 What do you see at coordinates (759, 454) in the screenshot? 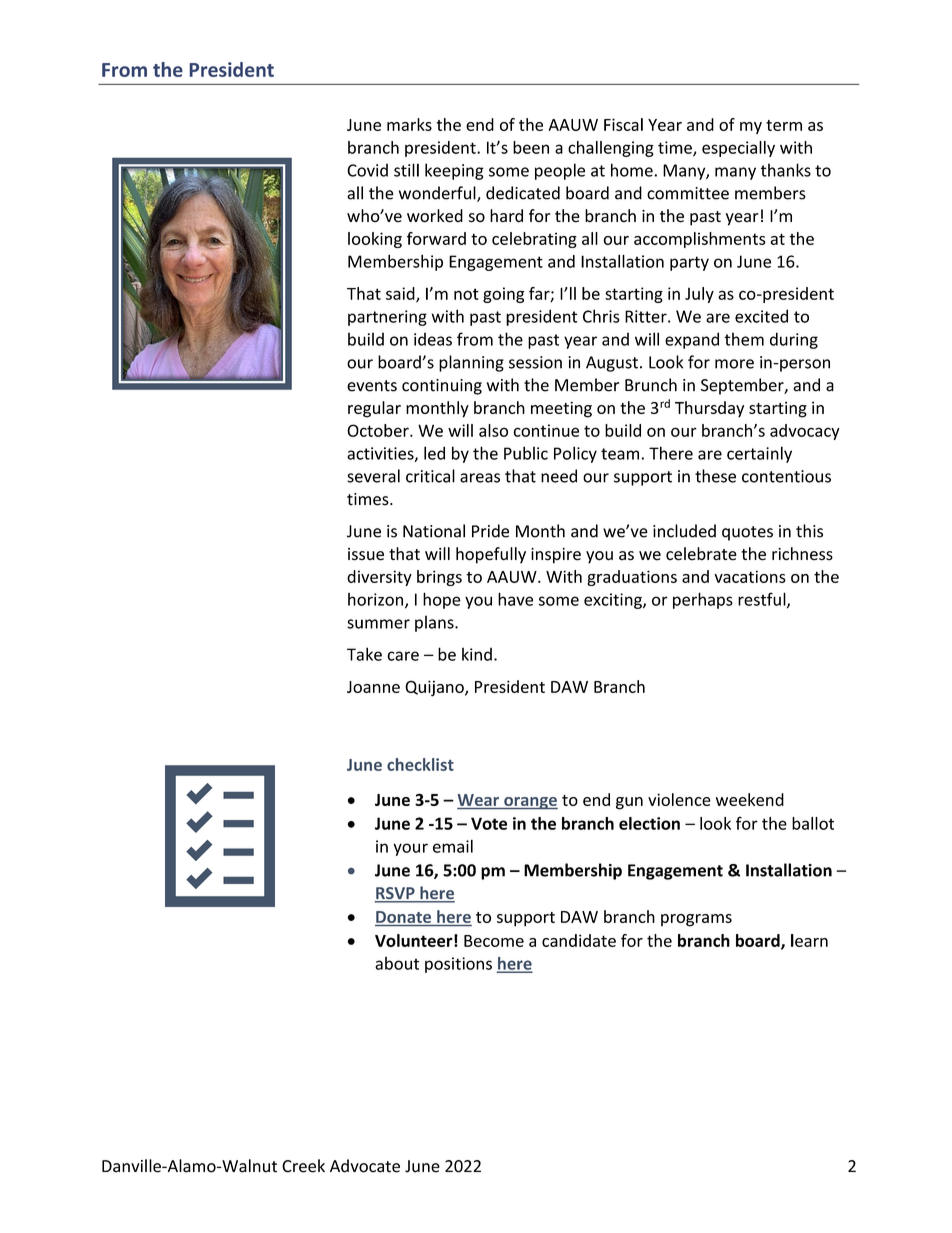
I see `certainly` at bounding box center [759, 454].
